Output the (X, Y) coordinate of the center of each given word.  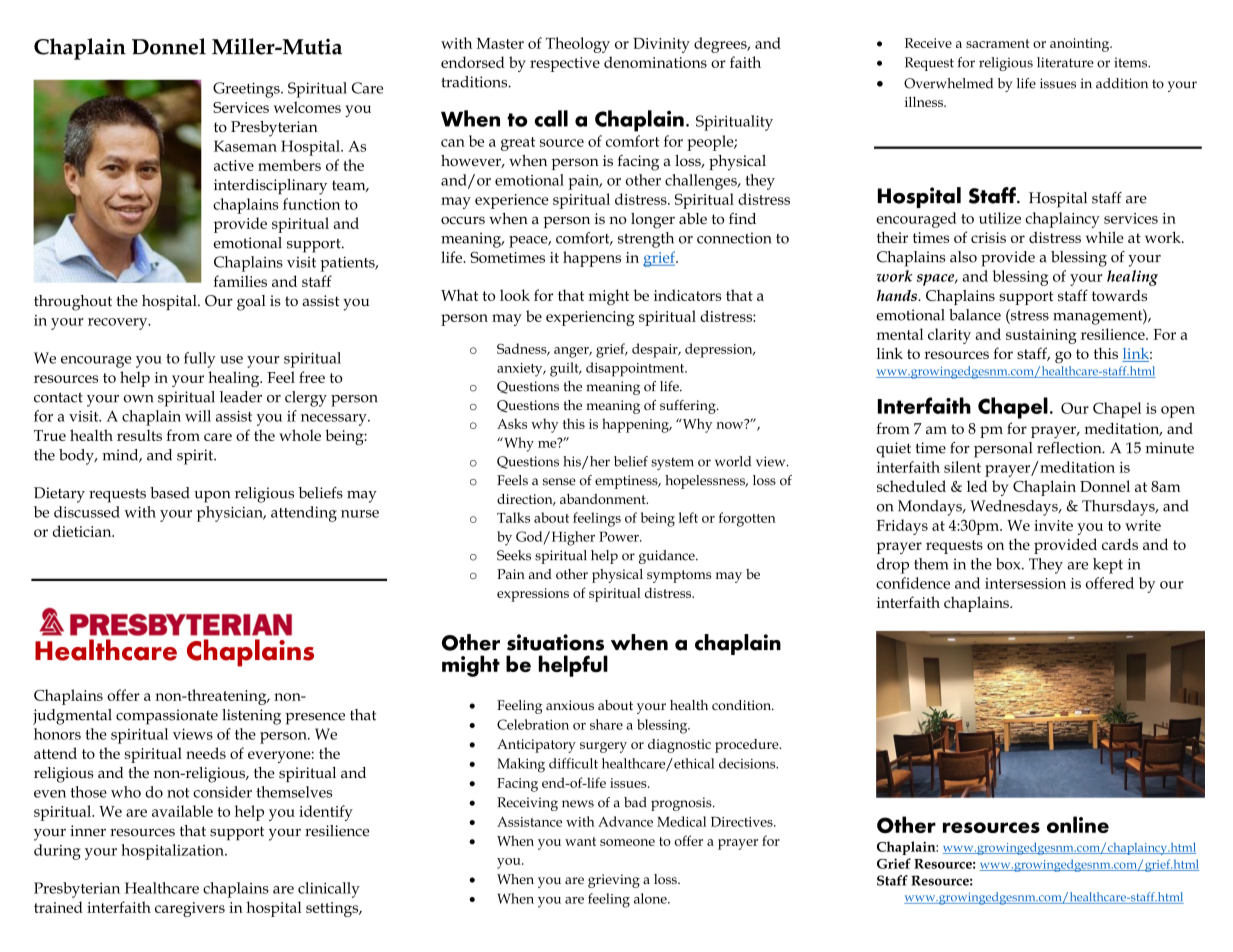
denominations (655, 62)
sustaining (1041, 336)
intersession (1025, 583)
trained (58, 907)
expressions (533, 595)
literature (1065, 62)
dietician (83, 531)
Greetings (247, 90)
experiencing (590, 318)
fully (200, 360)
